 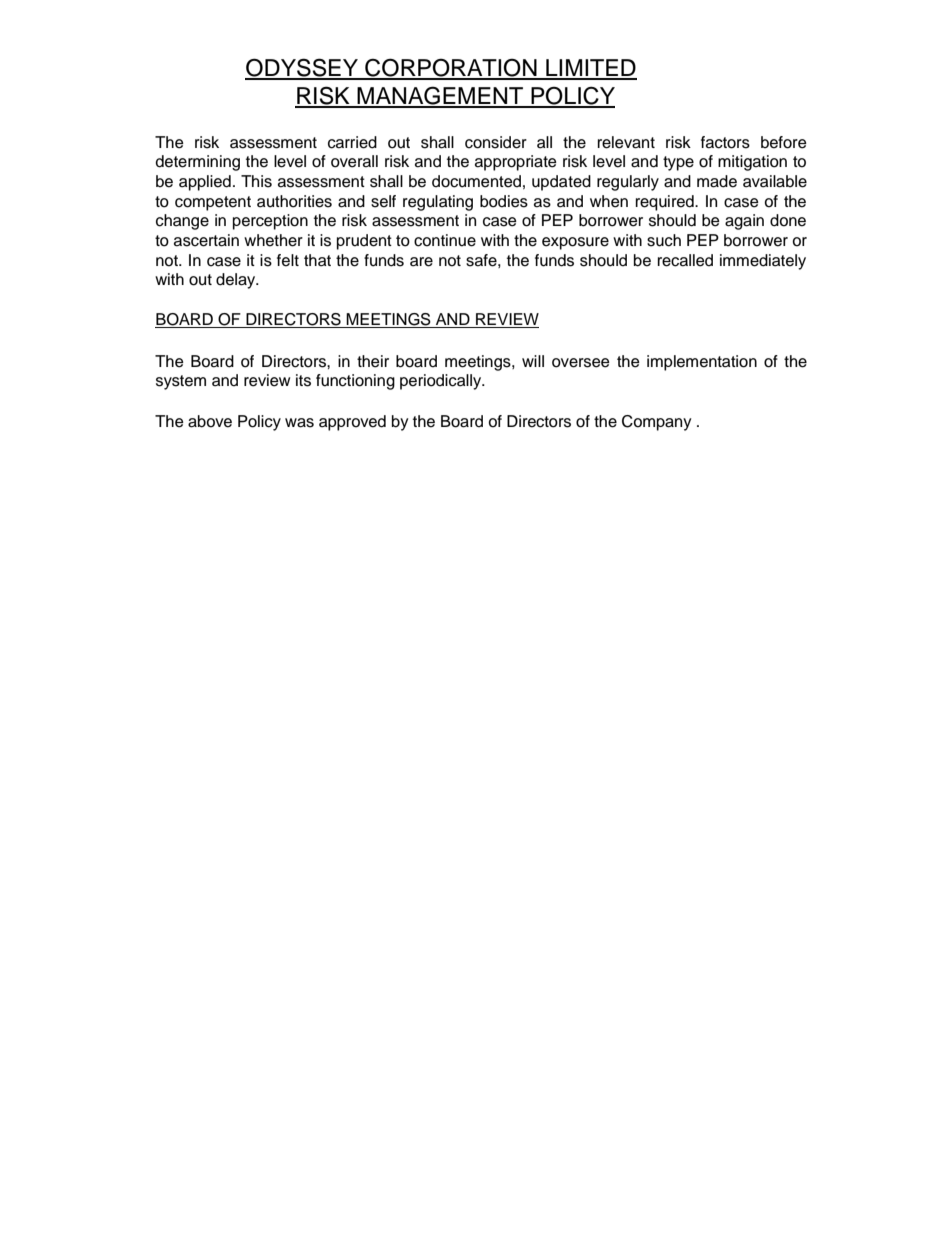 I want to click on ODYSSEY, so click(x=302, y=68).
